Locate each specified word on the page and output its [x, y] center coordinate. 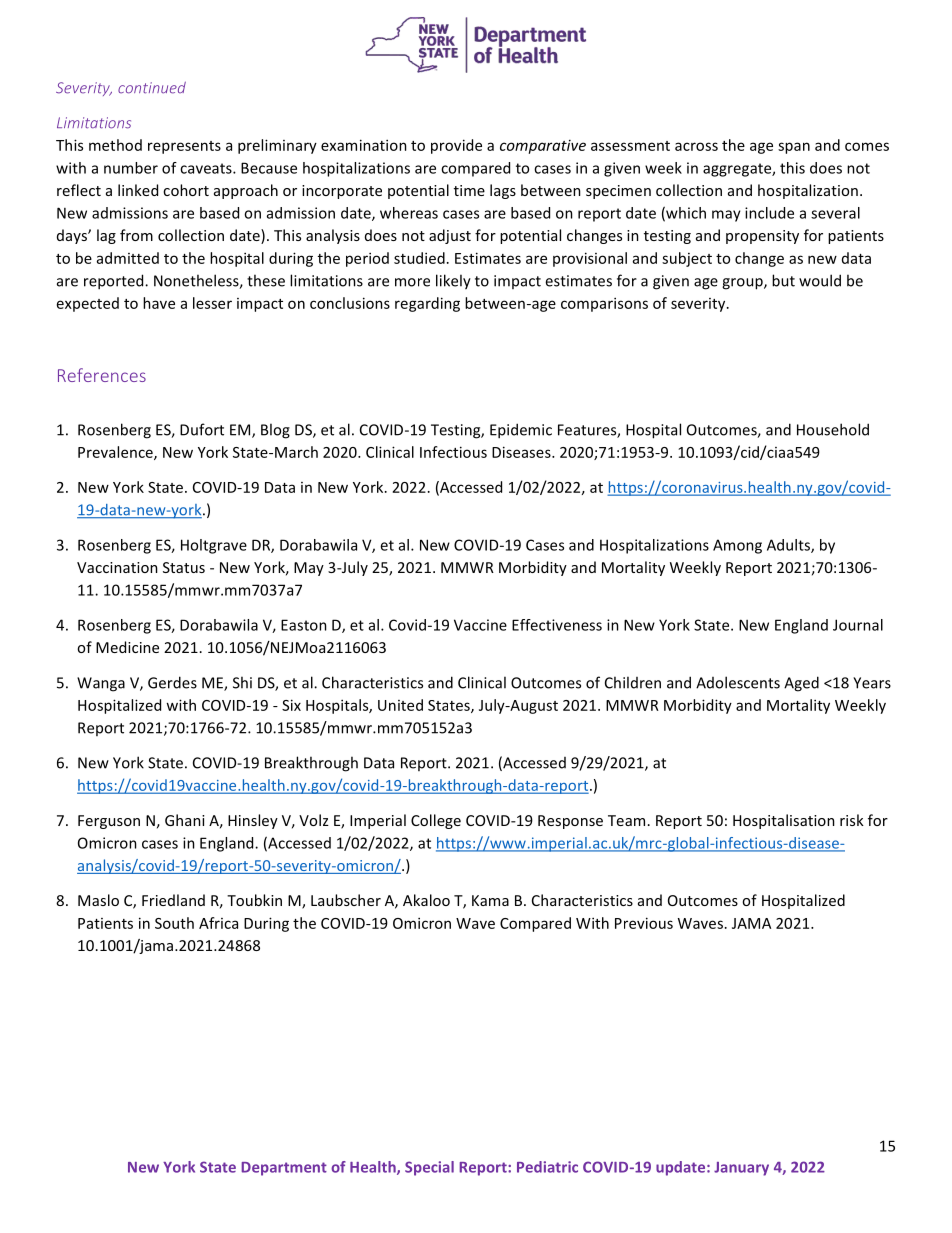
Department [284, 1169]
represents [184, 147]
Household [833, 429]
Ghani [185, 820]
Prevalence [116, 453]
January [741, 1169]
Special [429, 1168]
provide [456, 146]
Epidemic [521, 431]
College [436, 821]
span [794, 148]
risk [852, 820]
